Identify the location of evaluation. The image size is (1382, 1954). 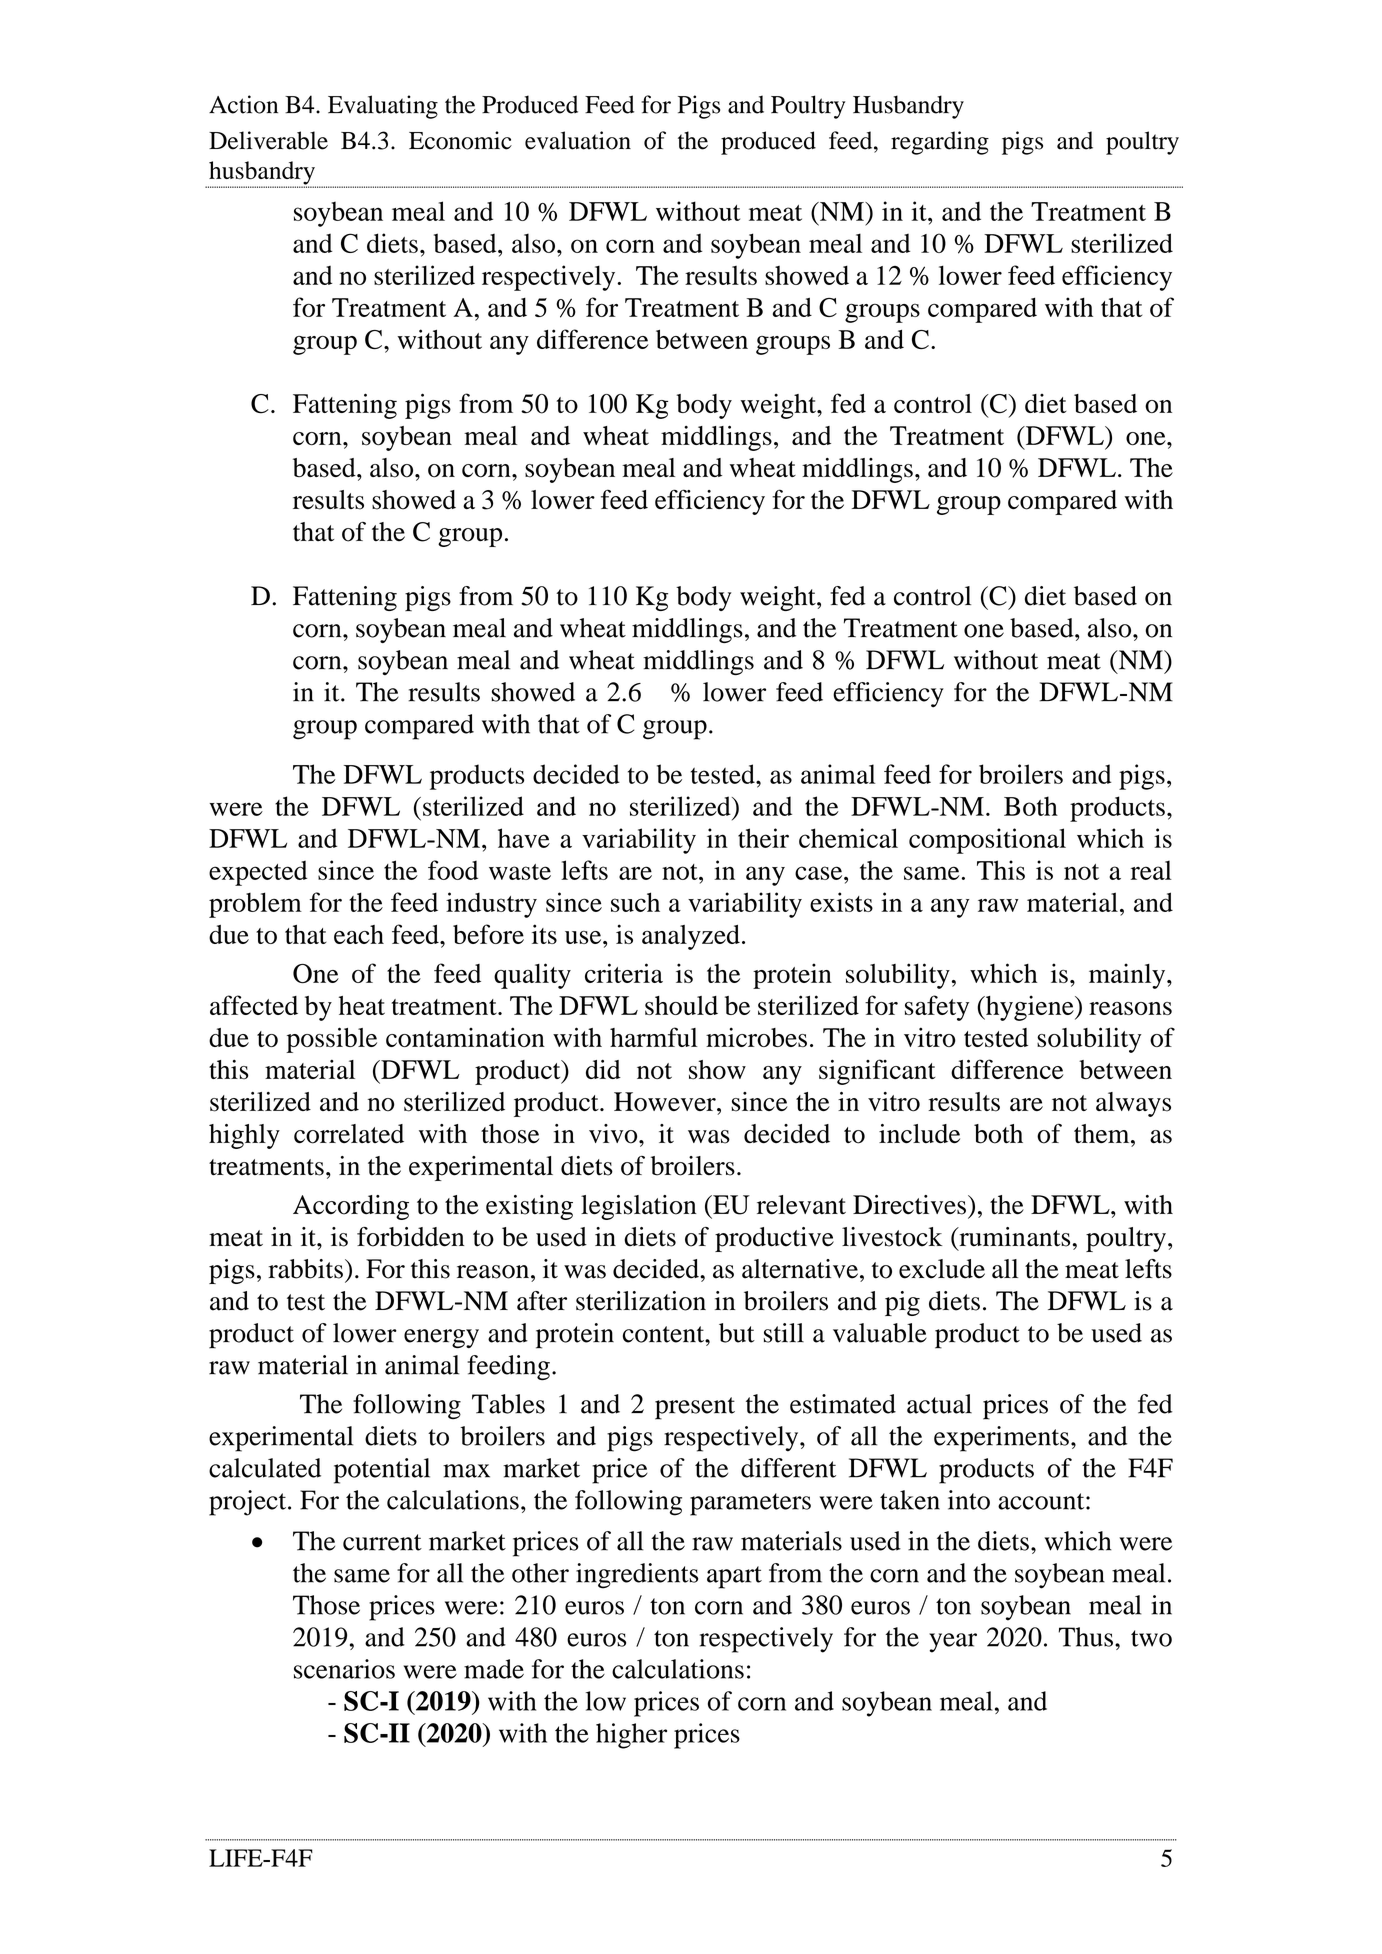
(578, 140).
